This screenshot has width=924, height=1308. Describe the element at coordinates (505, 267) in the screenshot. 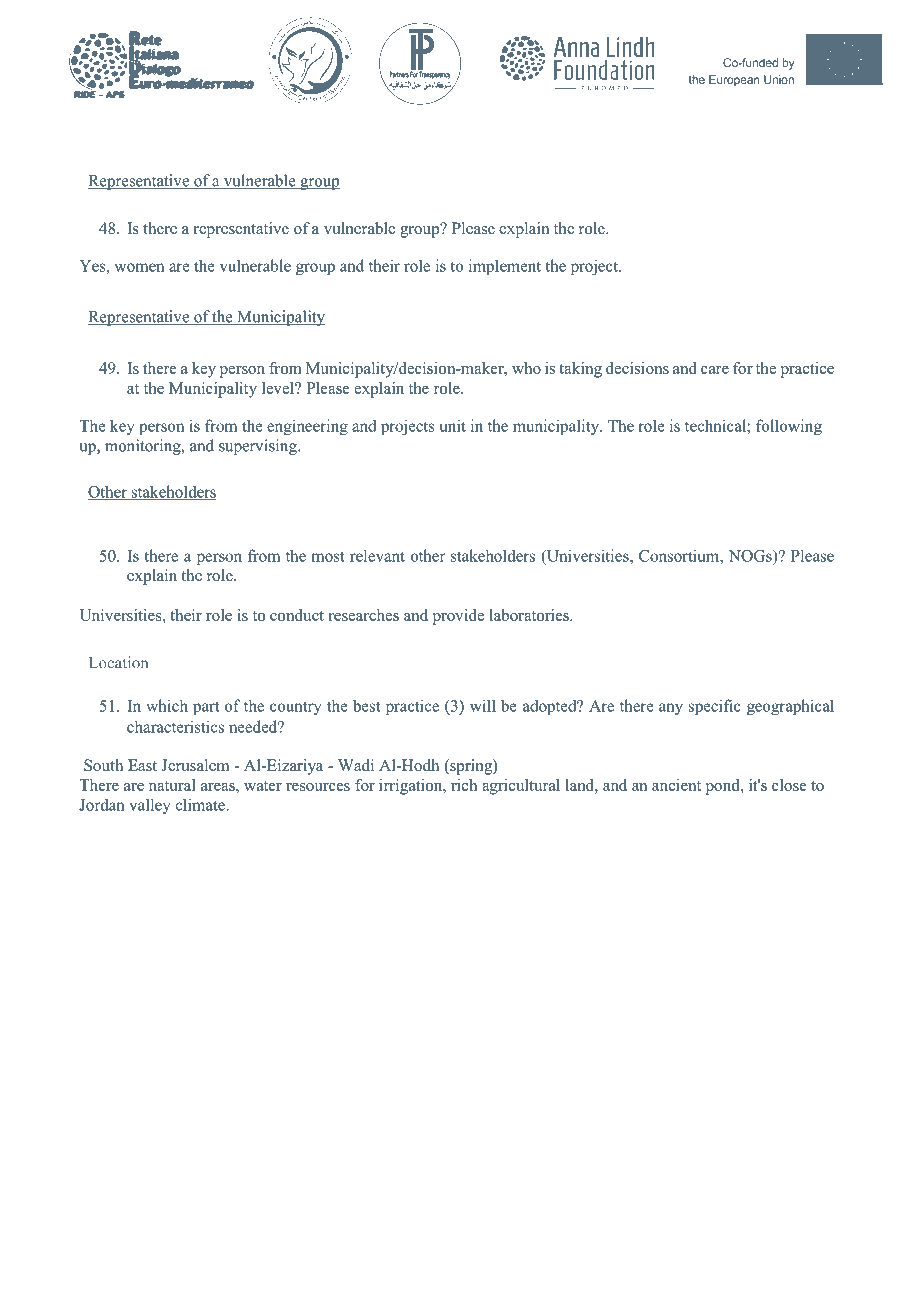

I see `implement` at that location.
